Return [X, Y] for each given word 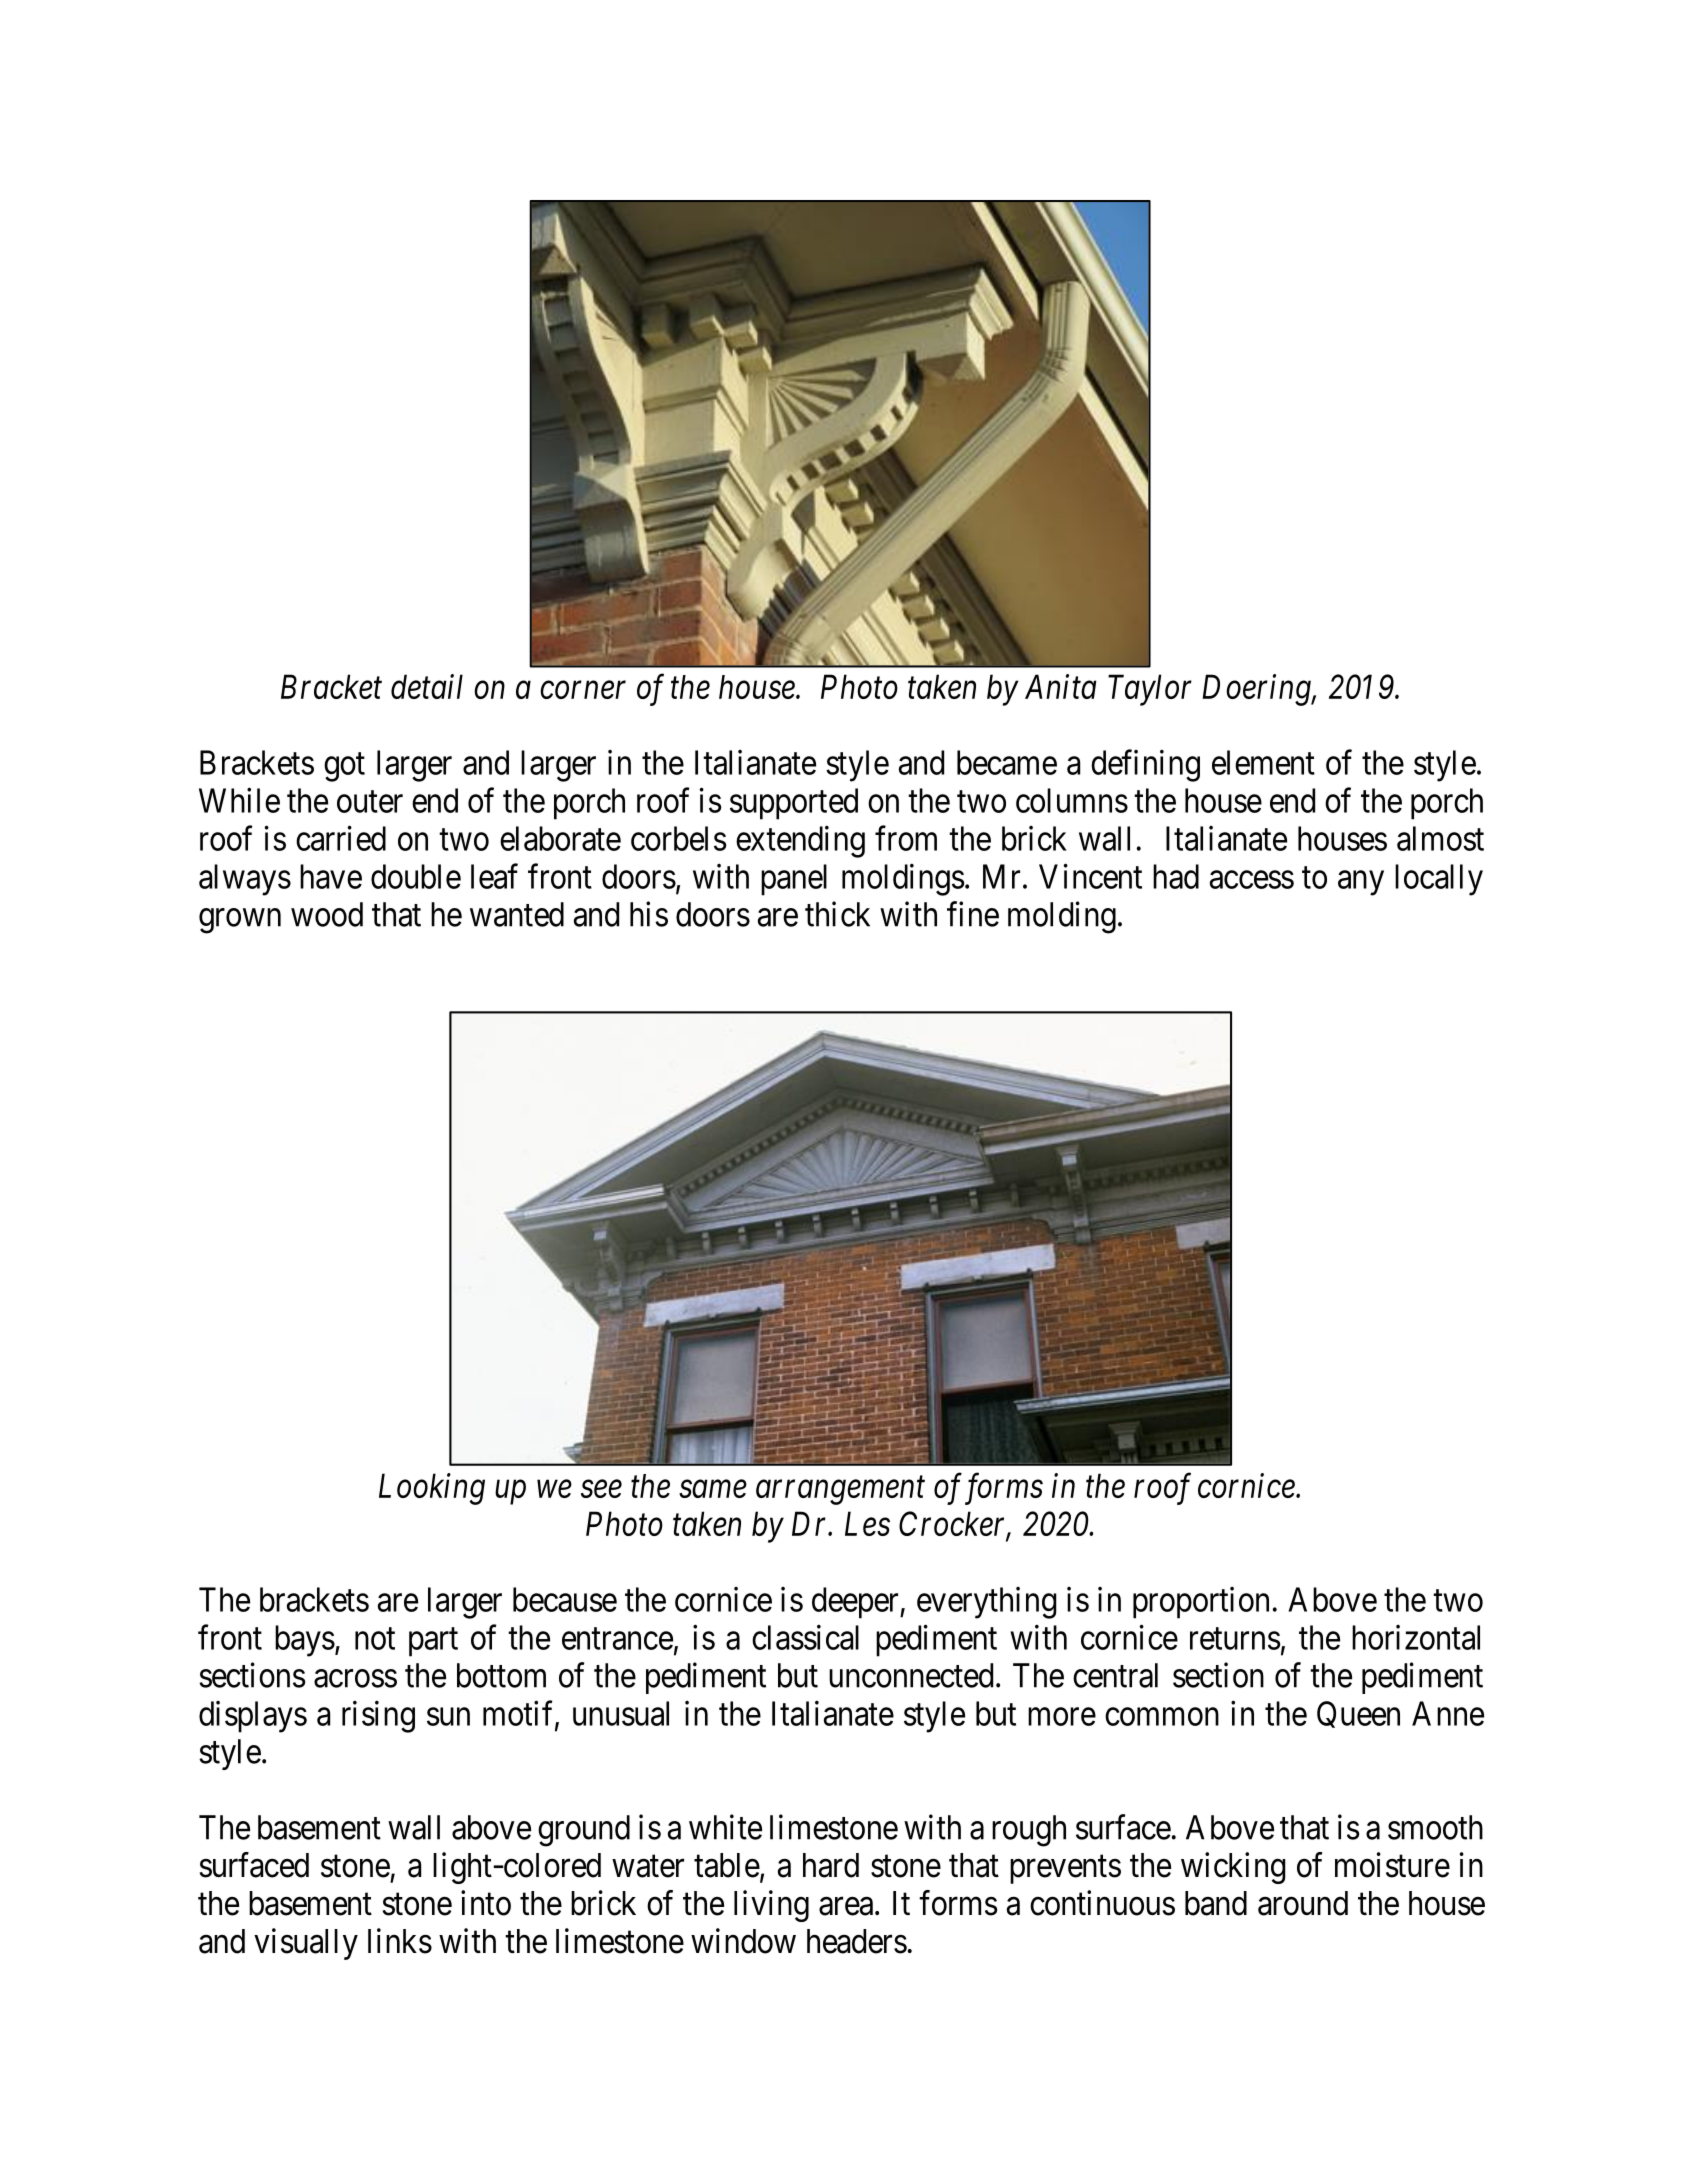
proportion [1201, 1603]
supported [794, 804]
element [1263, 762]
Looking [432, 1489]
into [486, 1903]
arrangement [840, 1491]
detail [427, 686]
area [847, 1906]
